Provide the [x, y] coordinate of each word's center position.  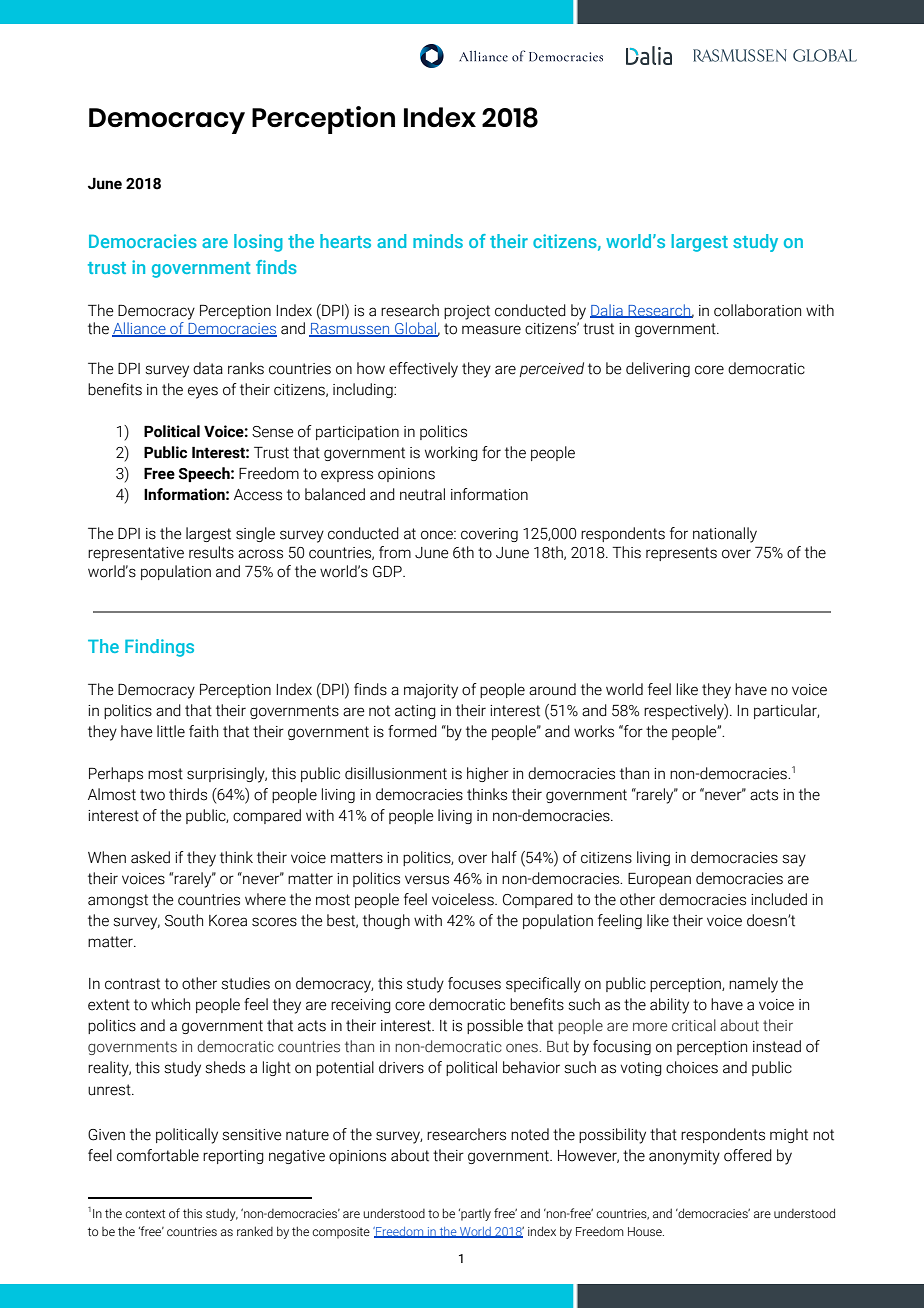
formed [412, 731]
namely [753, 985]
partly [475, 1214]
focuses [474, 983]
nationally [725, 535]
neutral [422, 494]
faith [203, 731]
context [145, 1213]
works [594, 731]
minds [438, 241]
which [170, 1004]
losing [258, 243]
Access [258, 495]
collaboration [757, 310]
